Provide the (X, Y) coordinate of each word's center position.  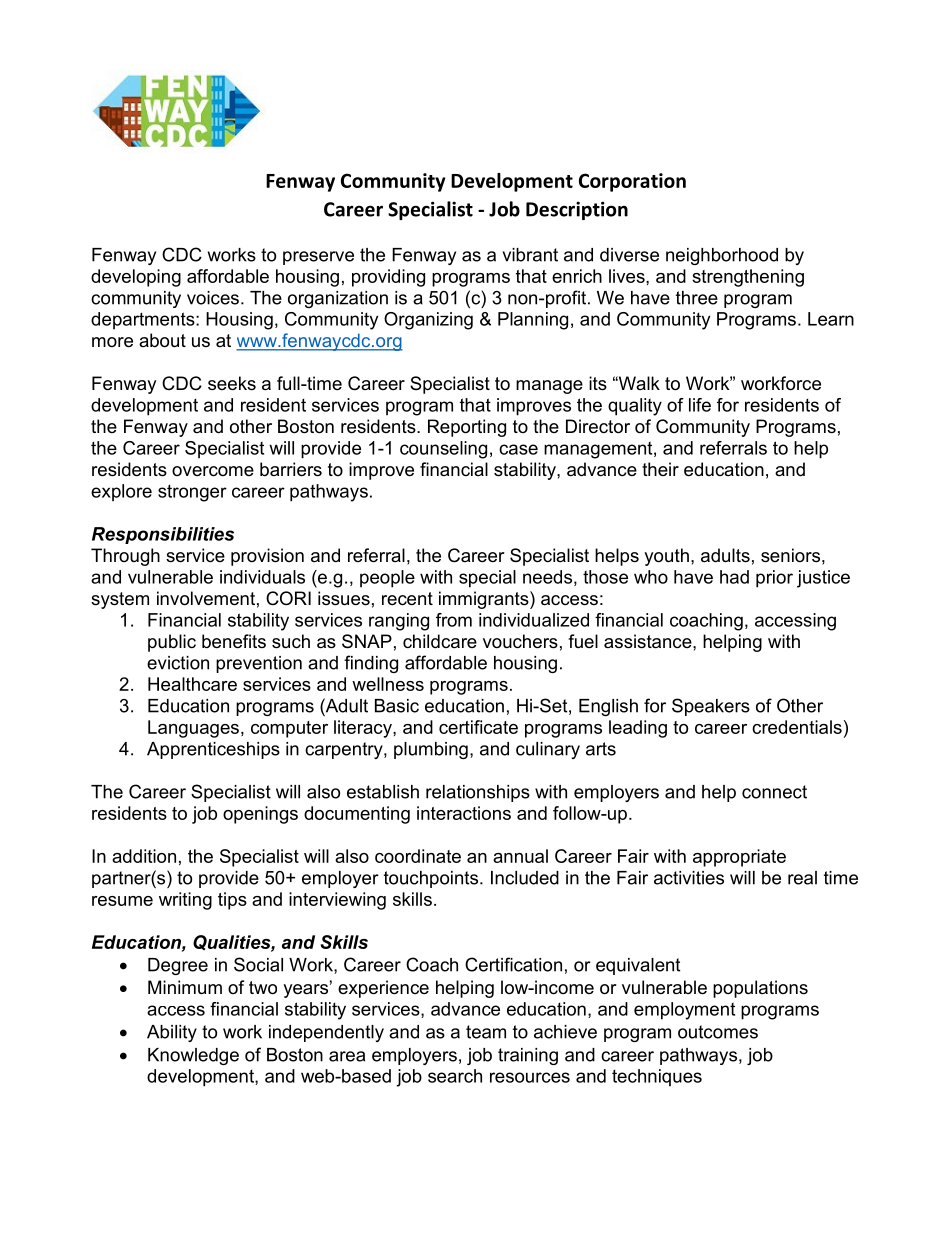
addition (144, 856)
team (486, 1032)
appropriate (739, 858)
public (172, 643)
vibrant (530, 255)
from (454, 620)
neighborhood (722, 256)
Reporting (467, 428)
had (734, 577)
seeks (232, 383)
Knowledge (193, 1056)
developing (136, 278)
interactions (464, 813)
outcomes (718, 1032)
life (700, 405)
